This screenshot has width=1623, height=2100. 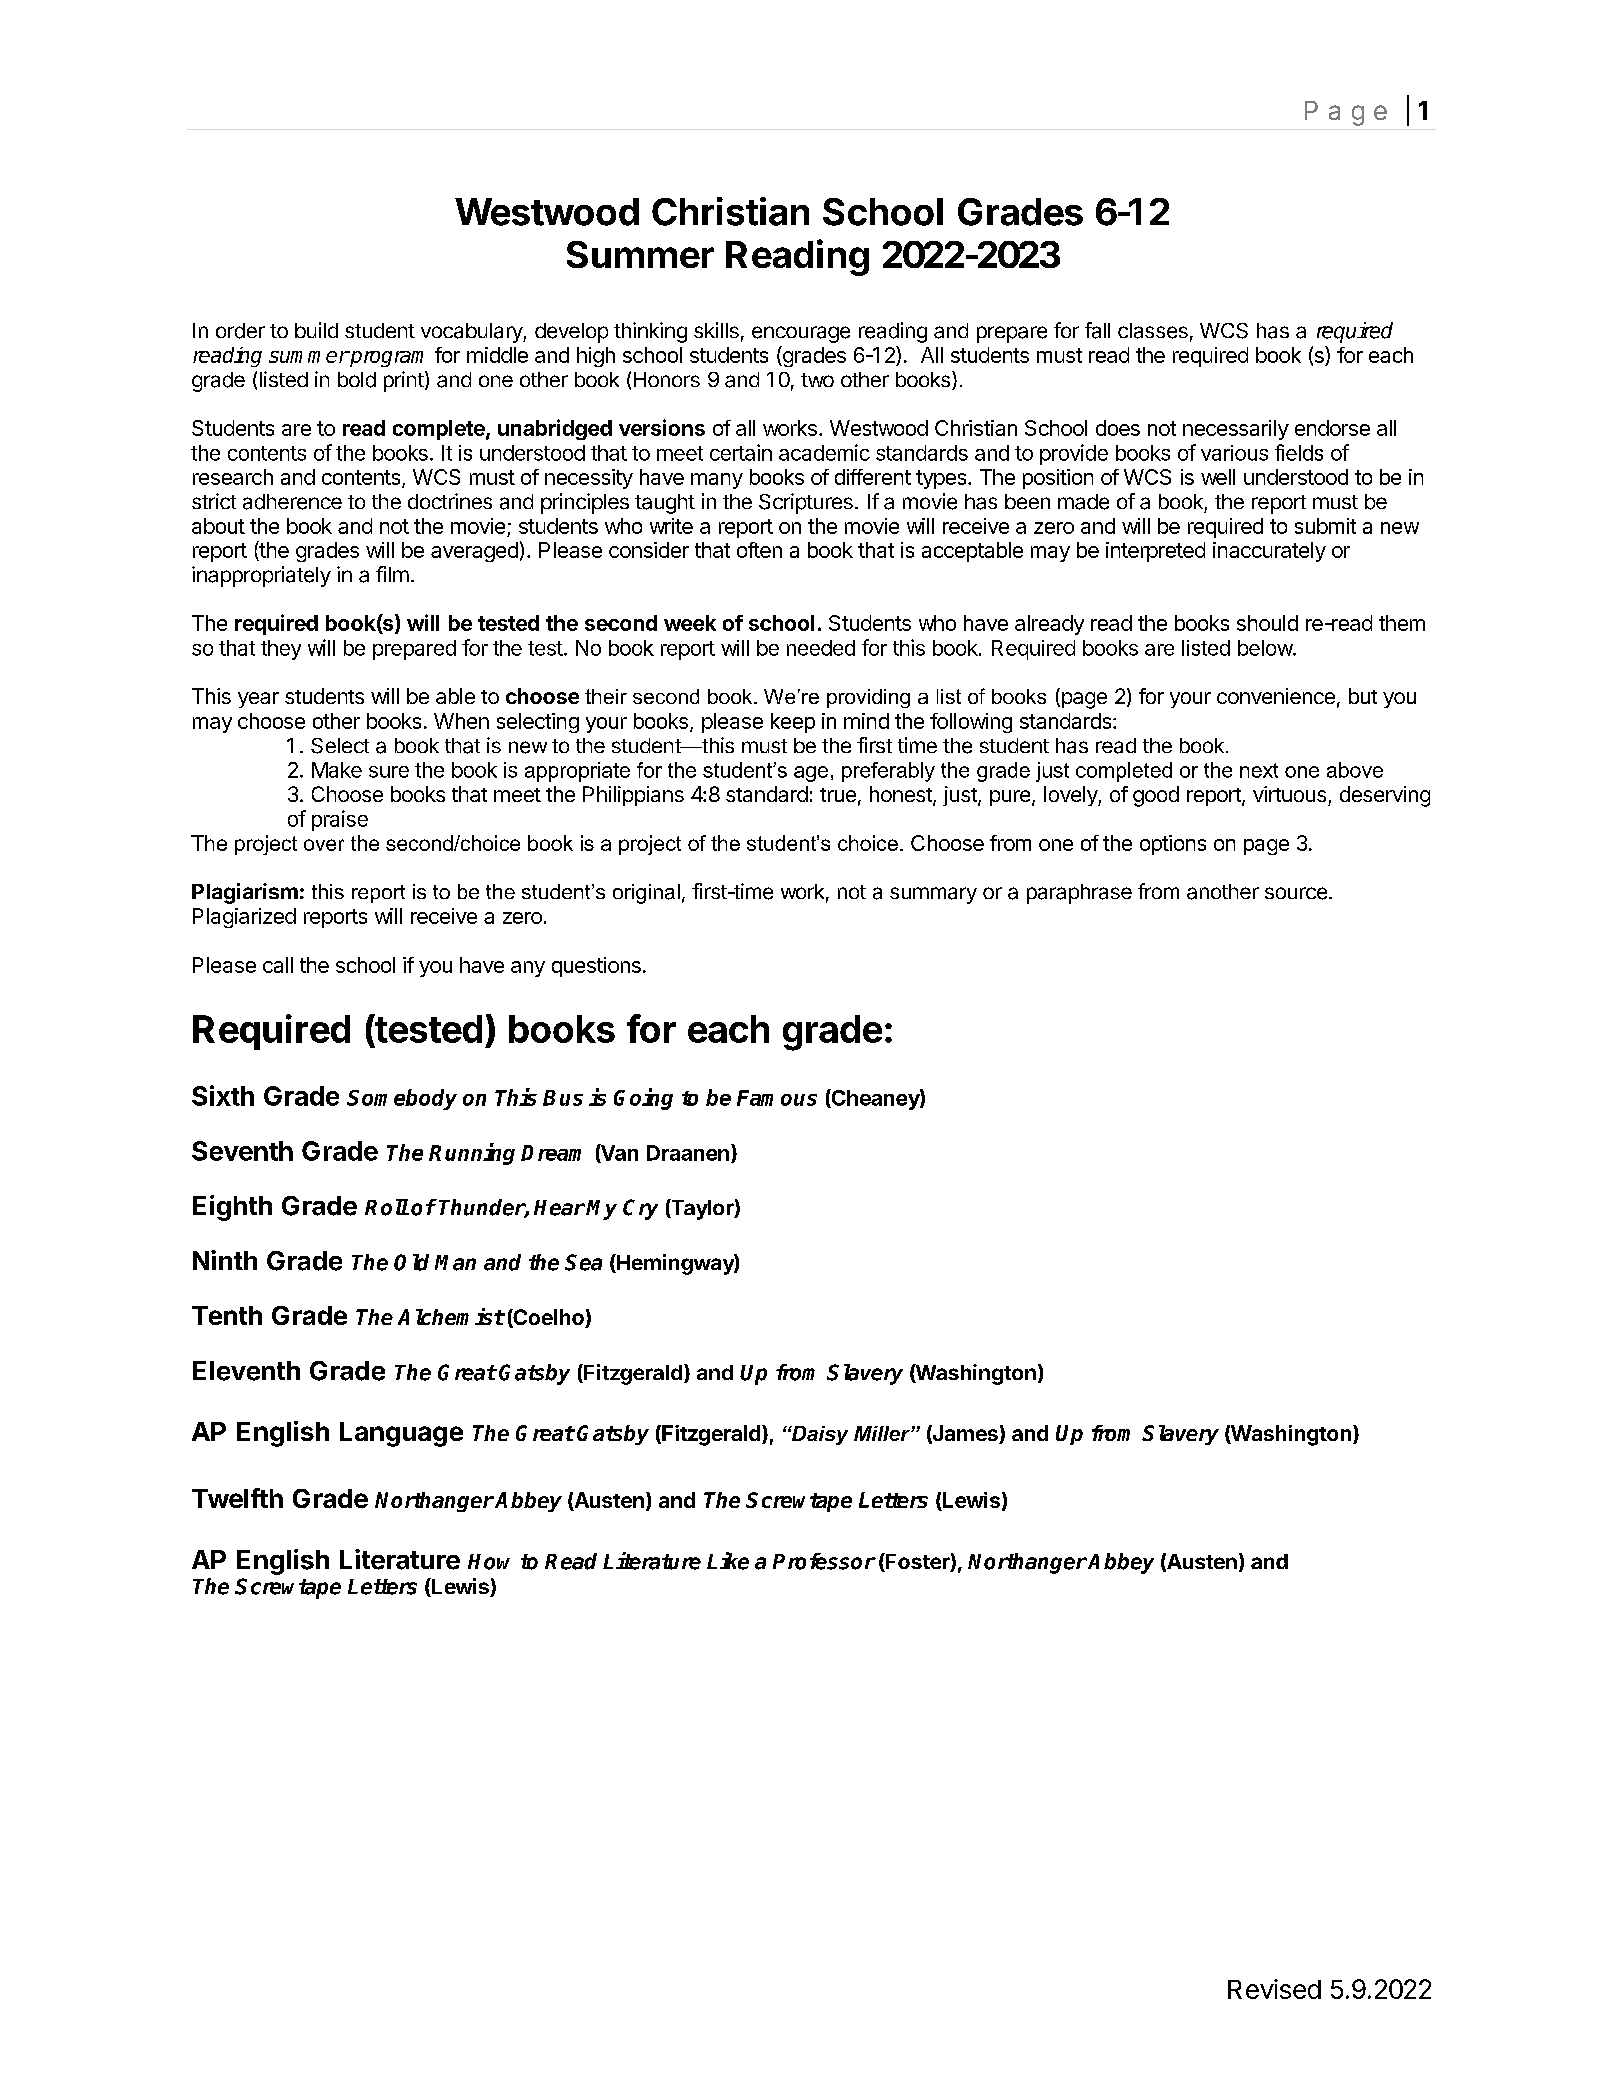 What do you see at coordinates (728, 1561) in the screenshot?
I see `Like` at bounding box center [728, 1561].
